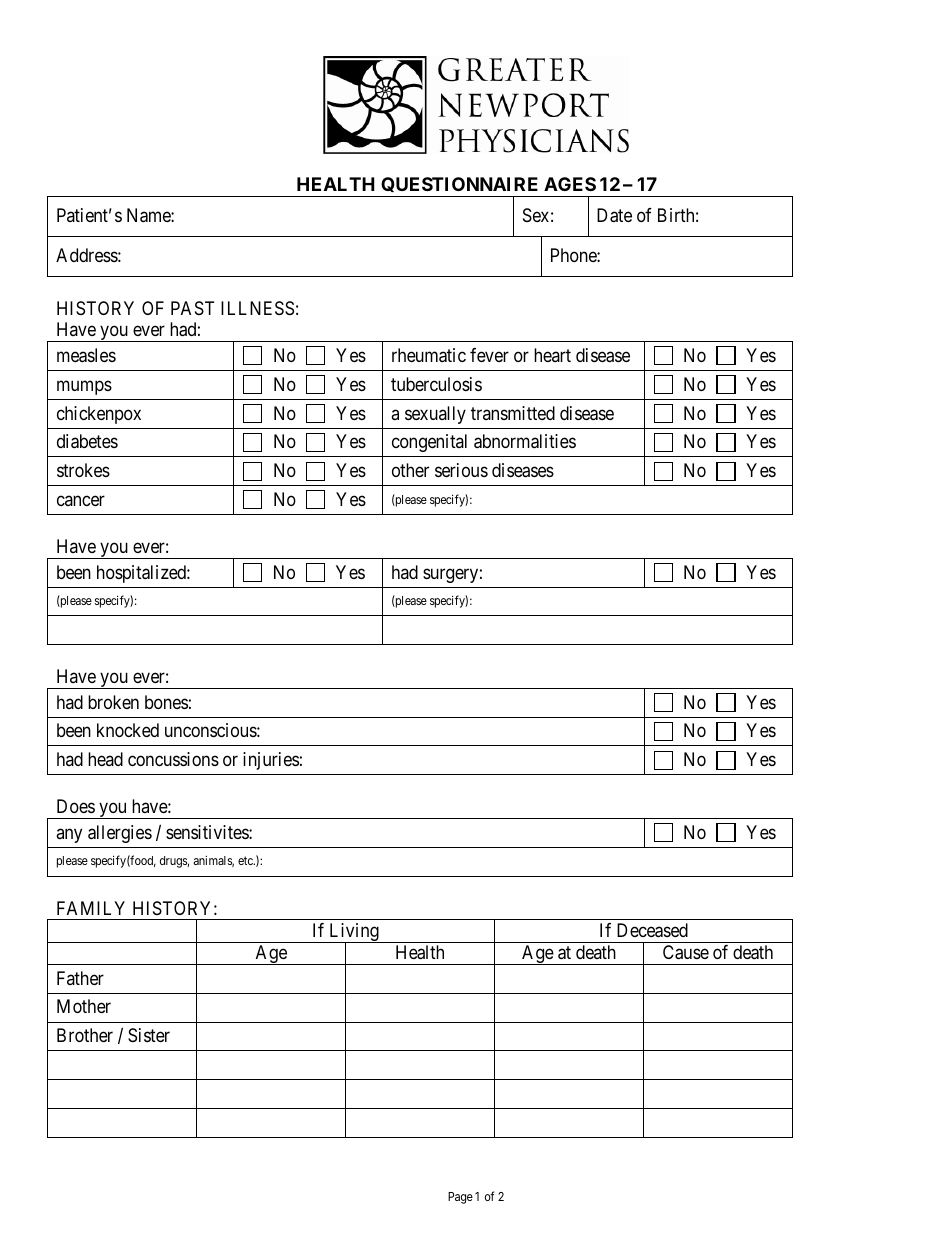 This screenshot has height=1233, width=952. What do you see at coordinates (614, 215) in the screenshot?
I see `Date` at bounding box center [614, 215].
